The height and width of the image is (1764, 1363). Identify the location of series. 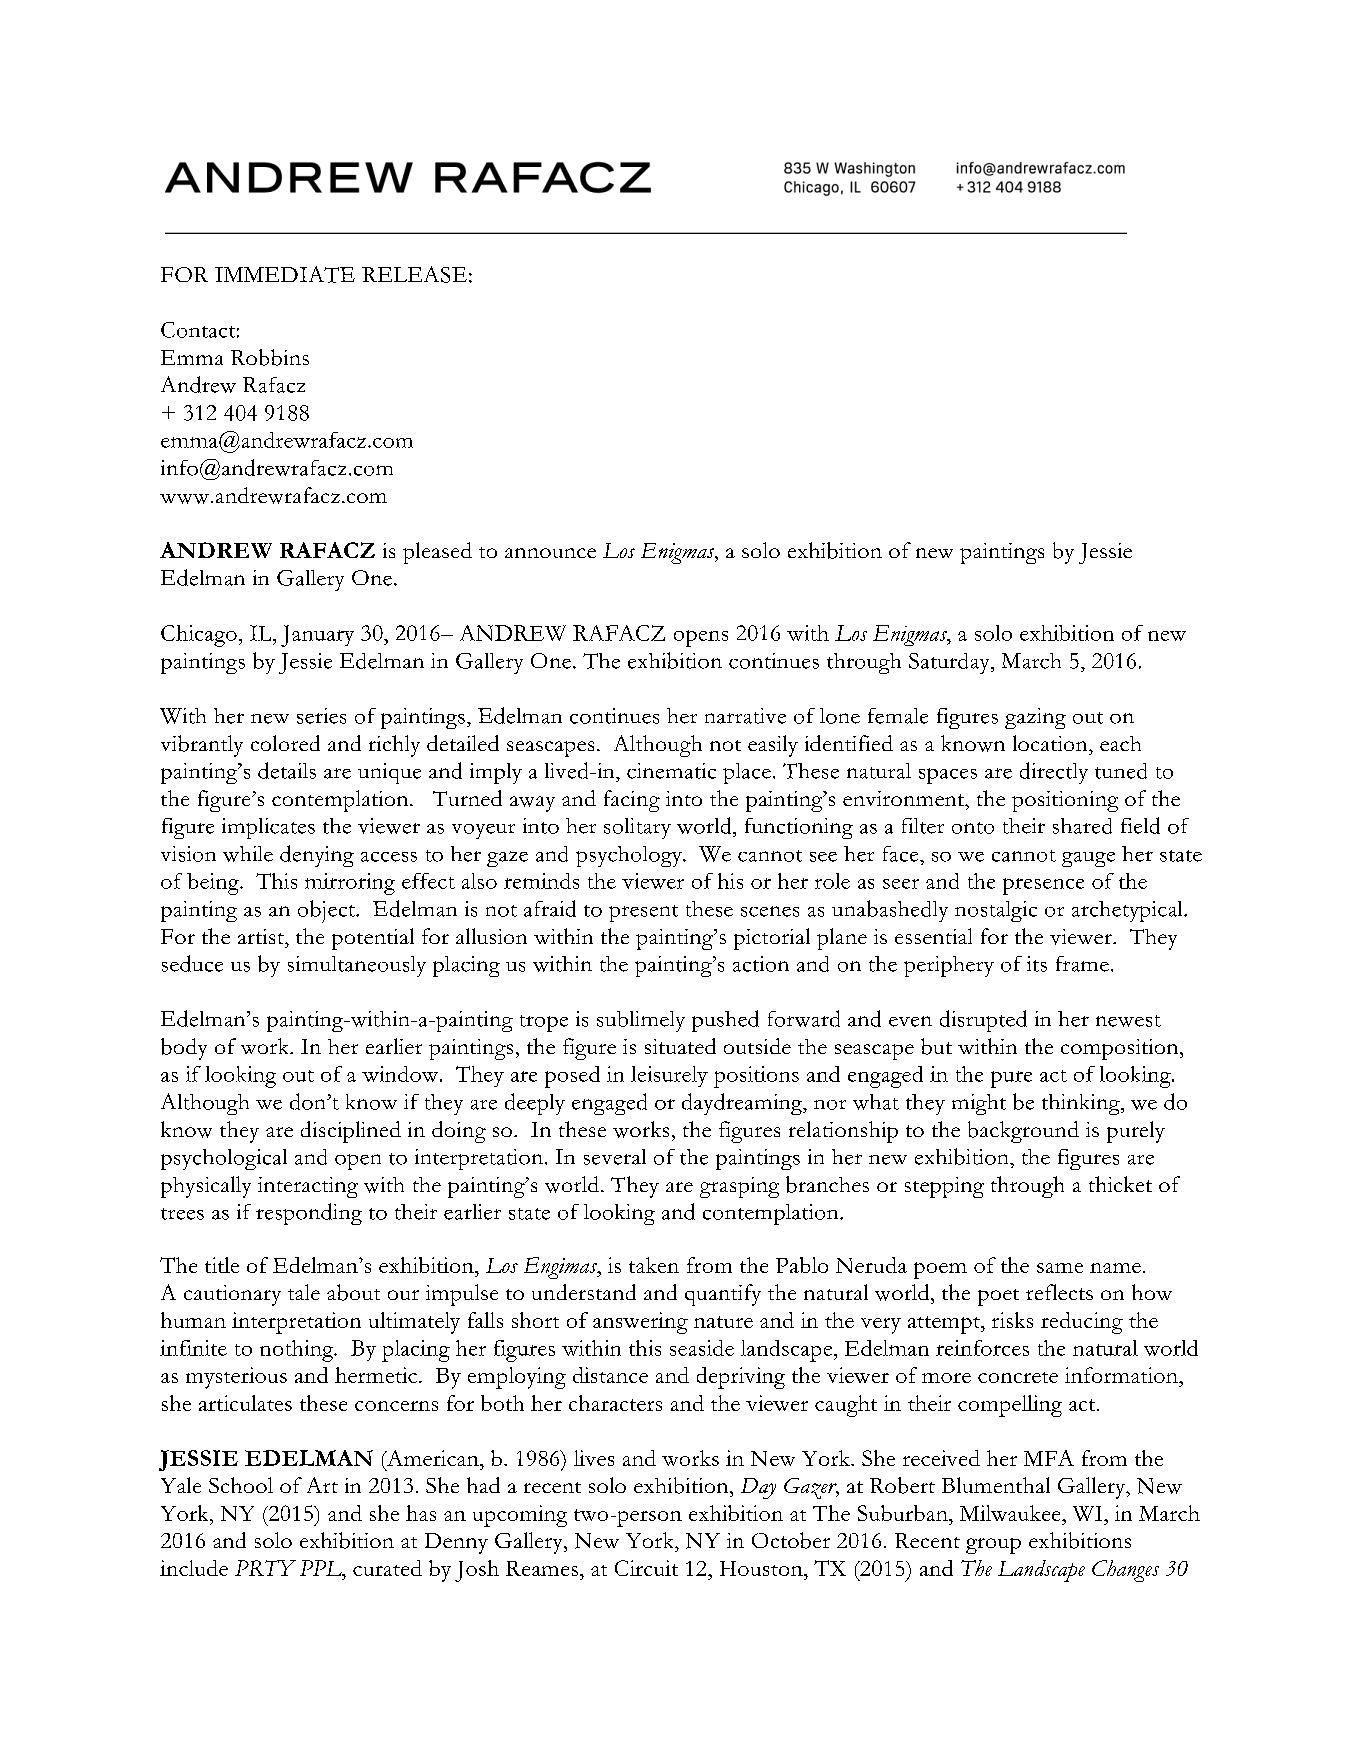
(321, 716).
